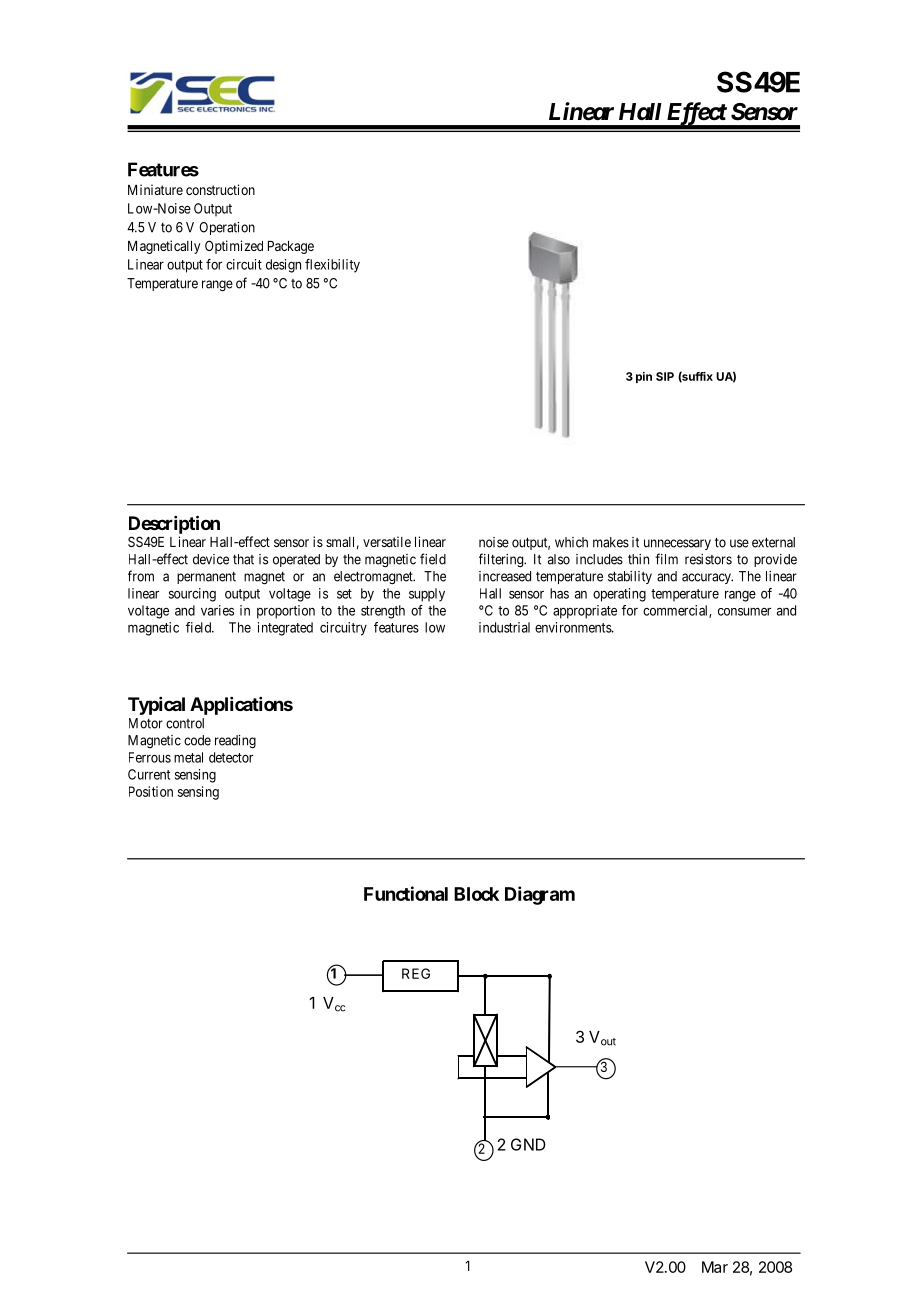 Image resolution: width=924 pixels, height=1308 pixels. What do you see at coordinates (227, 228) in the page?
I see `Operation` at bounding box center [227, 228].
